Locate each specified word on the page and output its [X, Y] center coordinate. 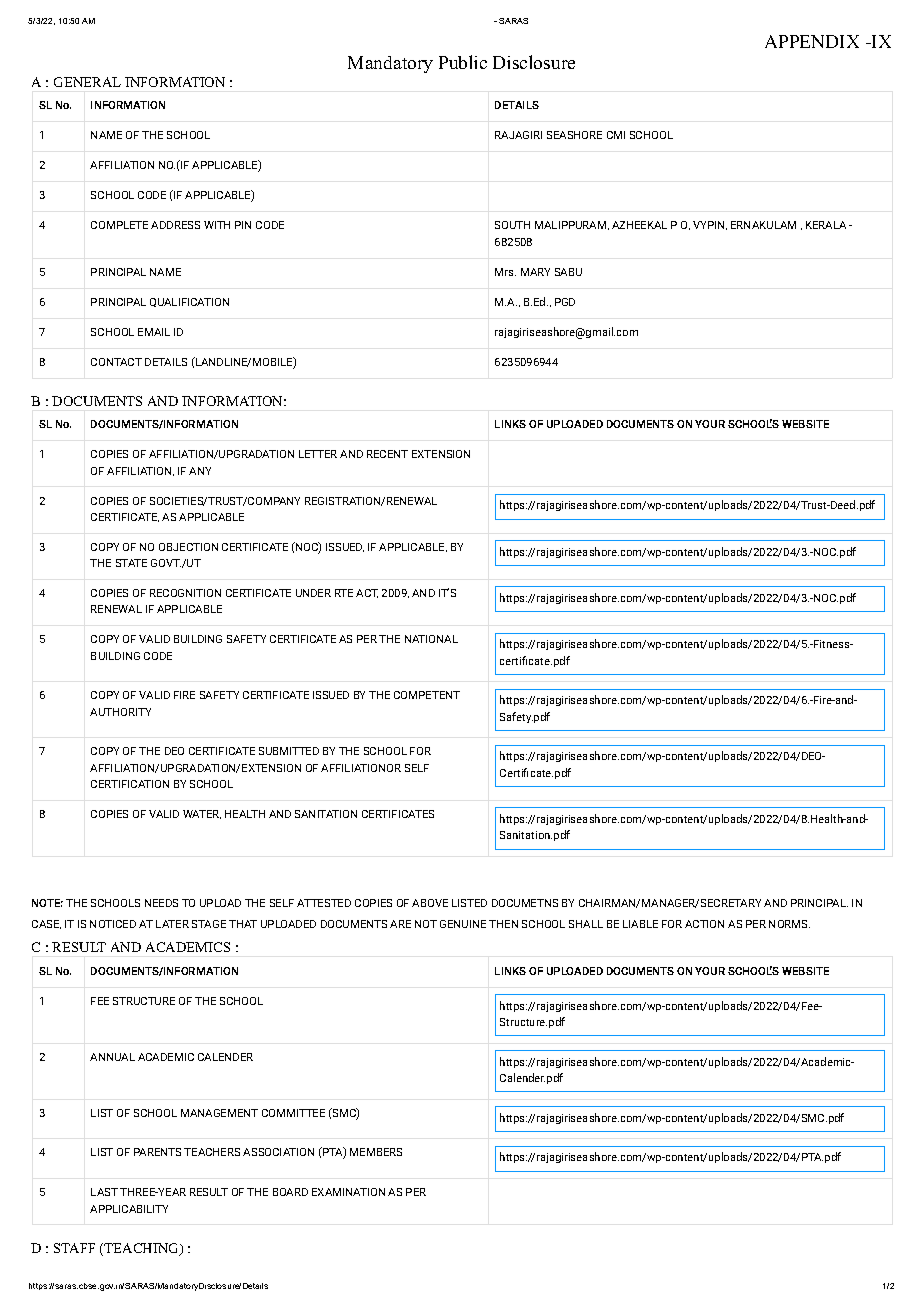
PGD [565, 302]
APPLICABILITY [129, 1209]
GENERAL [87, 82]
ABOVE [430, 903]
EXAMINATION [348, 1192]
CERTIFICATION [130, 784]
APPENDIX [812, 41]
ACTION [704, 924]
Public [463, 62]
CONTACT [116, 362]
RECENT [387, 454]
